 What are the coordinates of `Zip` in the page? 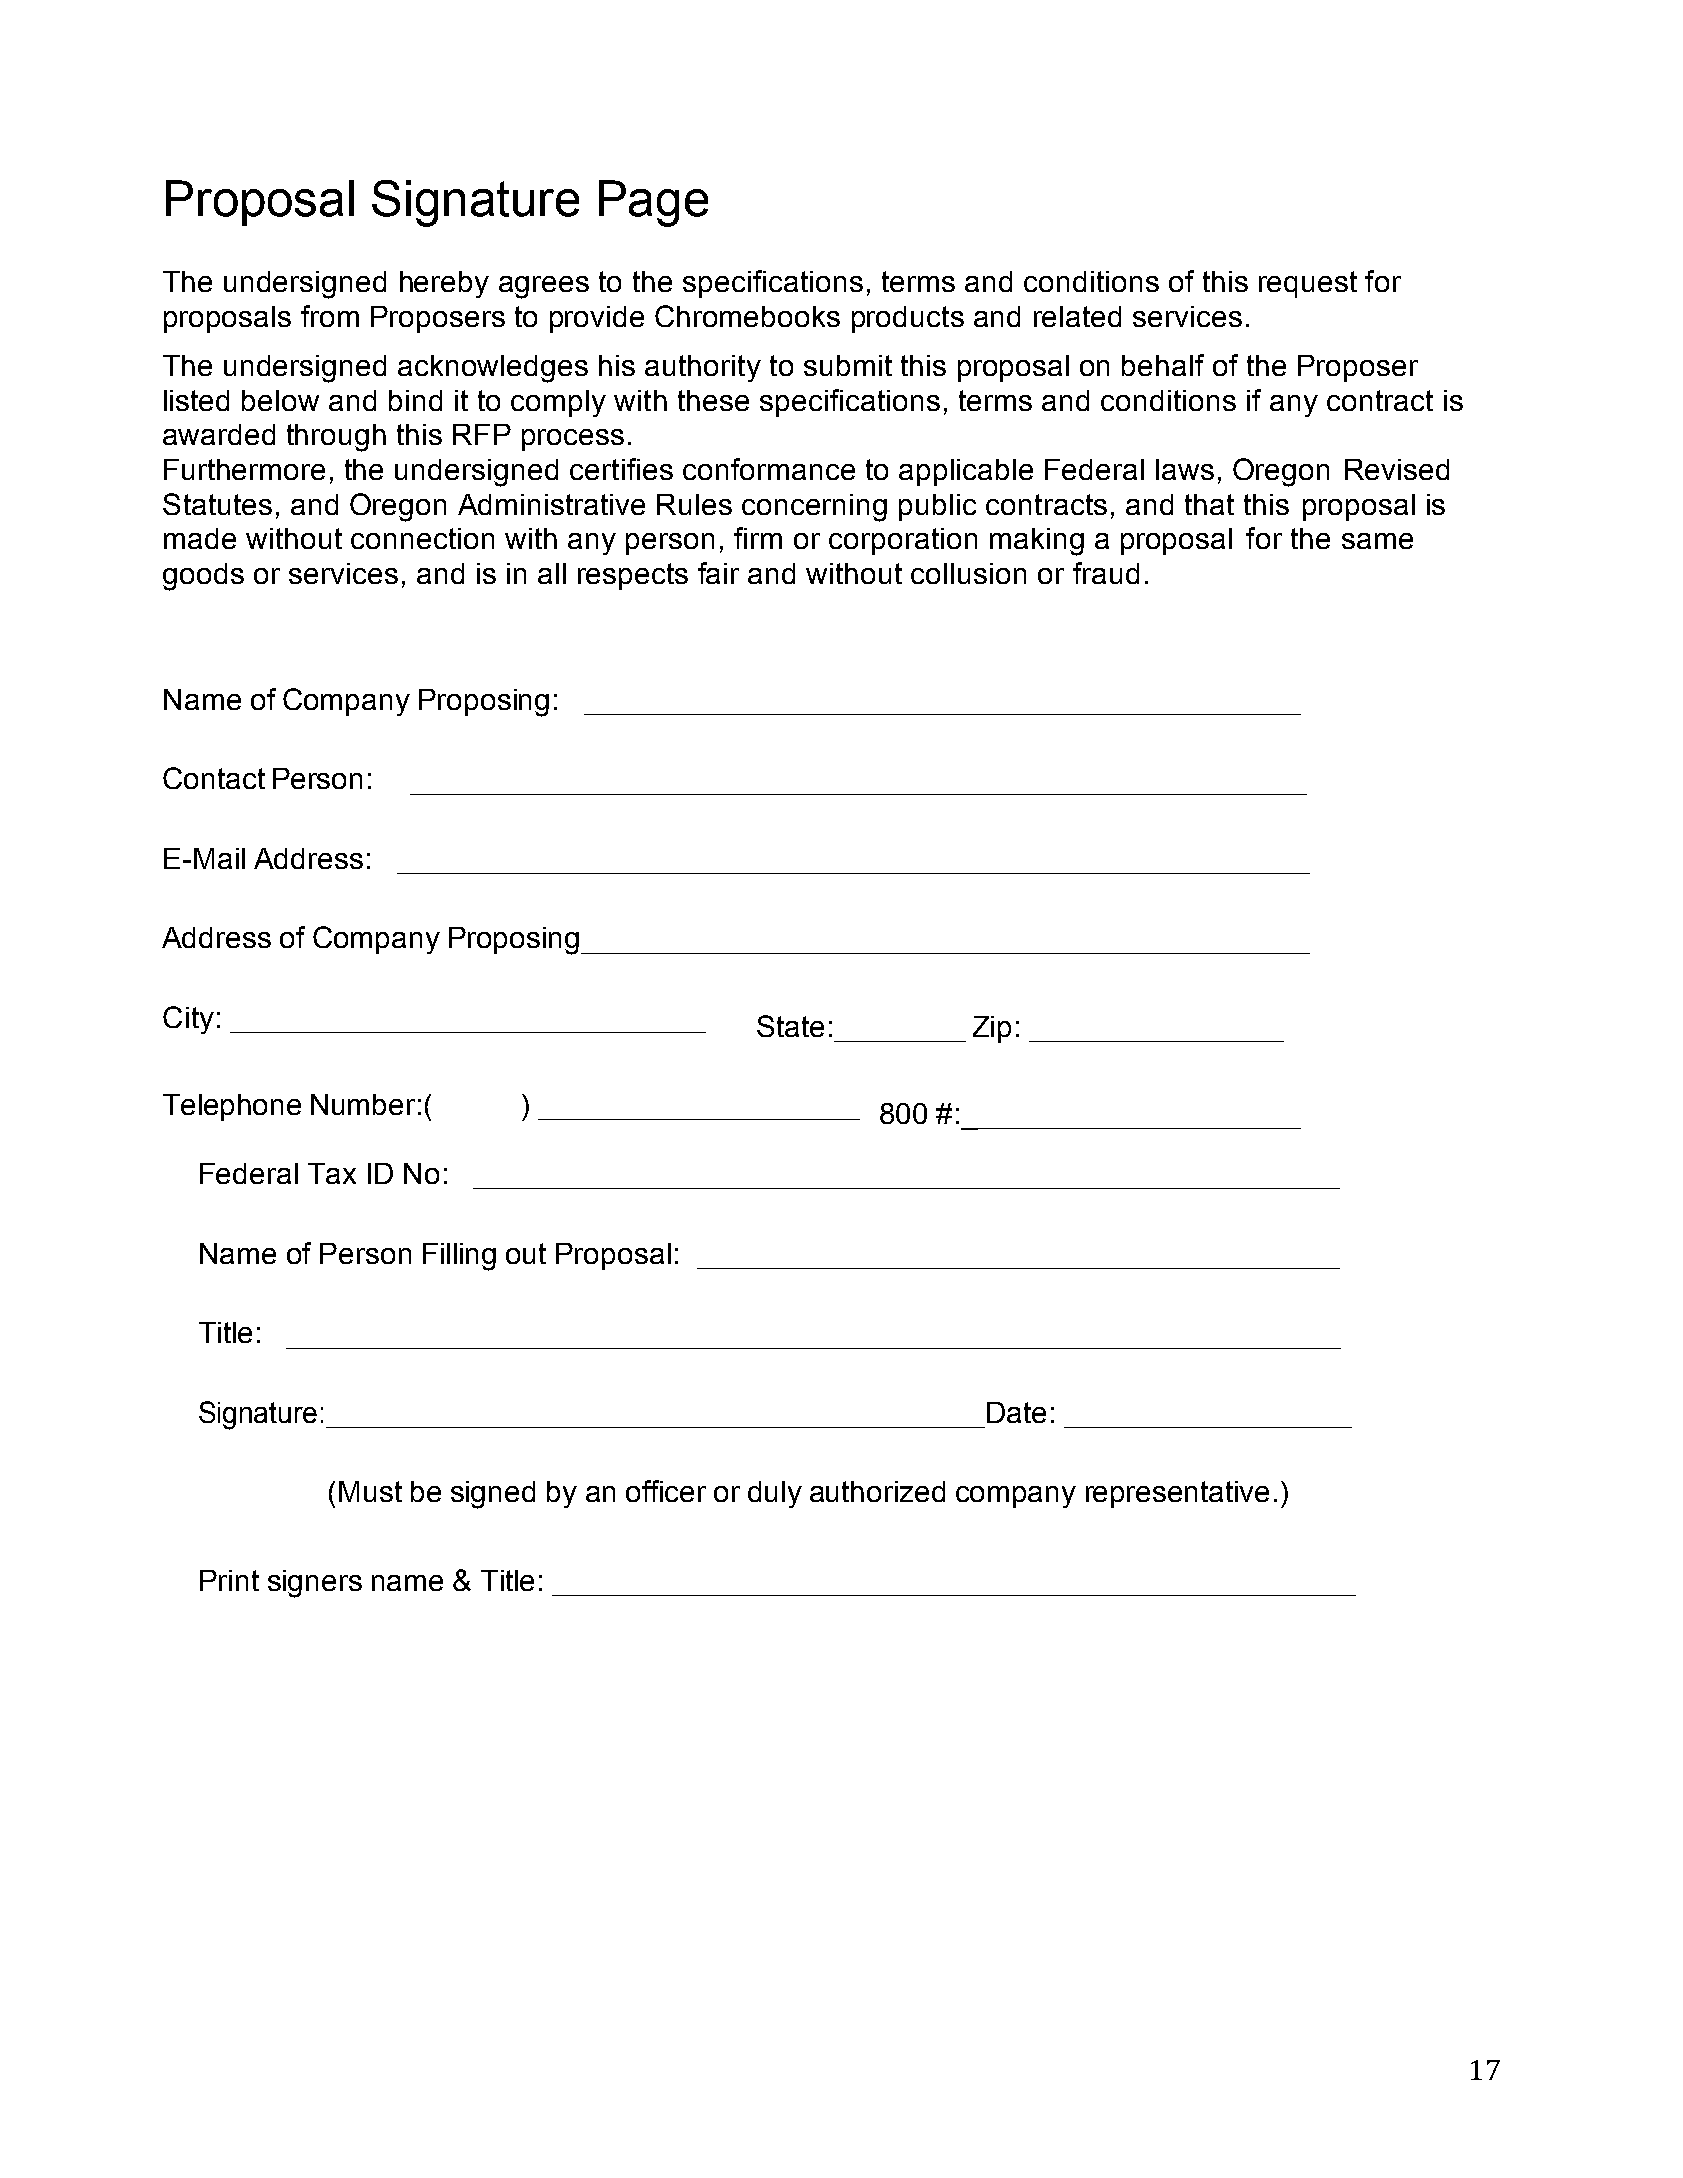 It's located at (992, 1029).
